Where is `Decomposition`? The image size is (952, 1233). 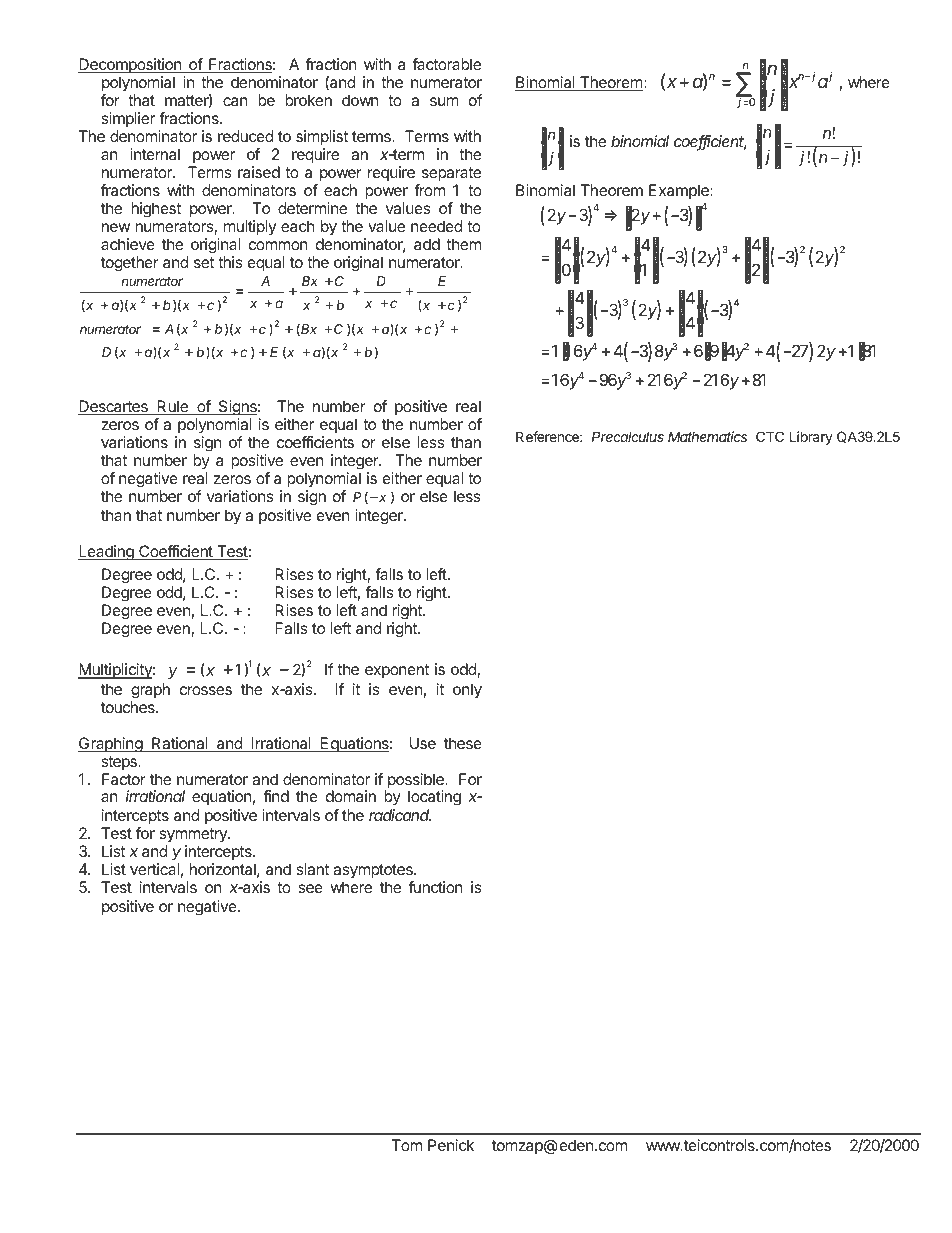 Decomposition is located at coordinates (131, 65).
